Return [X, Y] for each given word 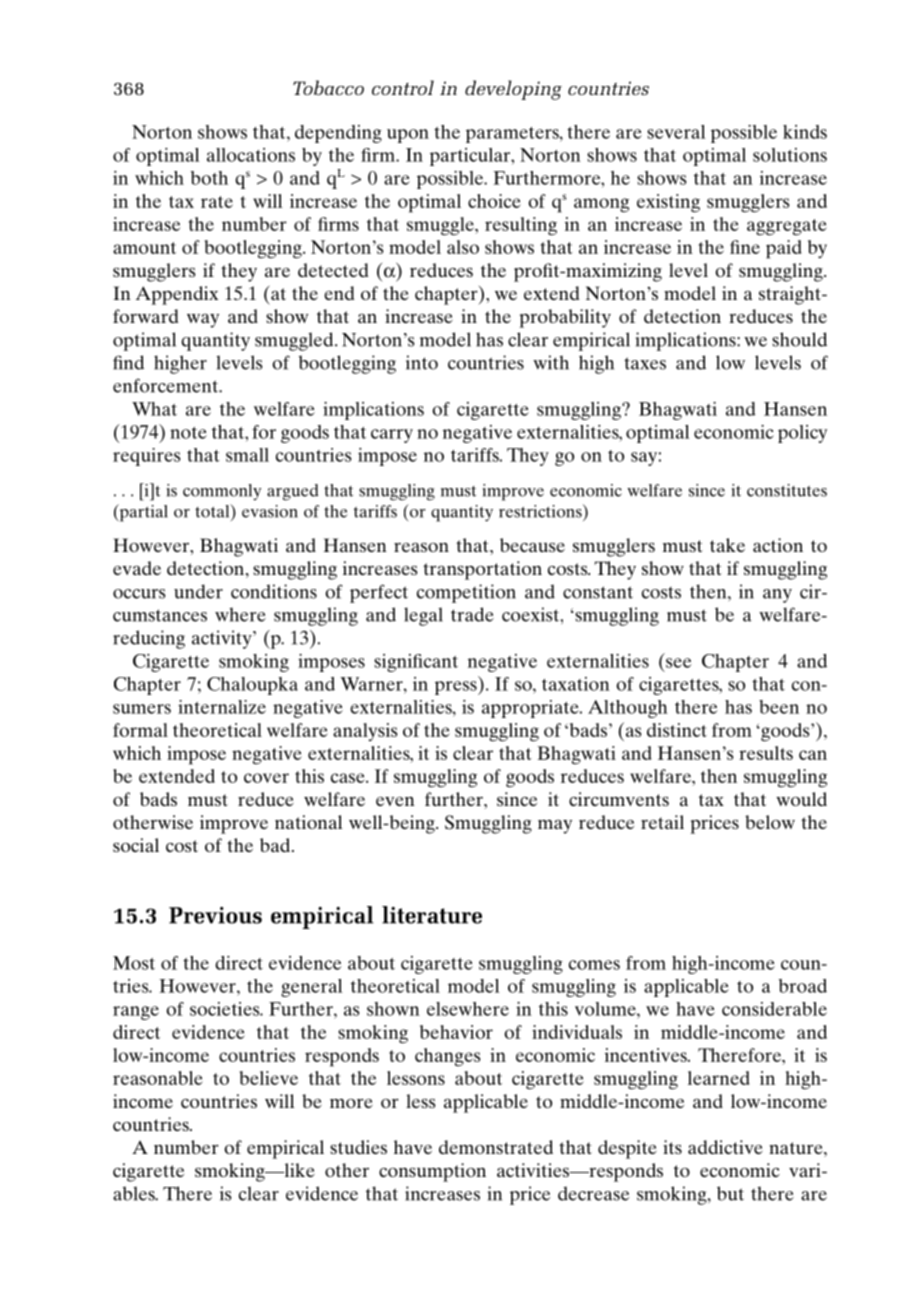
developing [513, 90]
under [198, 591]
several [676, 132]
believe [269, 1078]
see [678, 663]
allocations [251, 155]
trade [472, 614]
